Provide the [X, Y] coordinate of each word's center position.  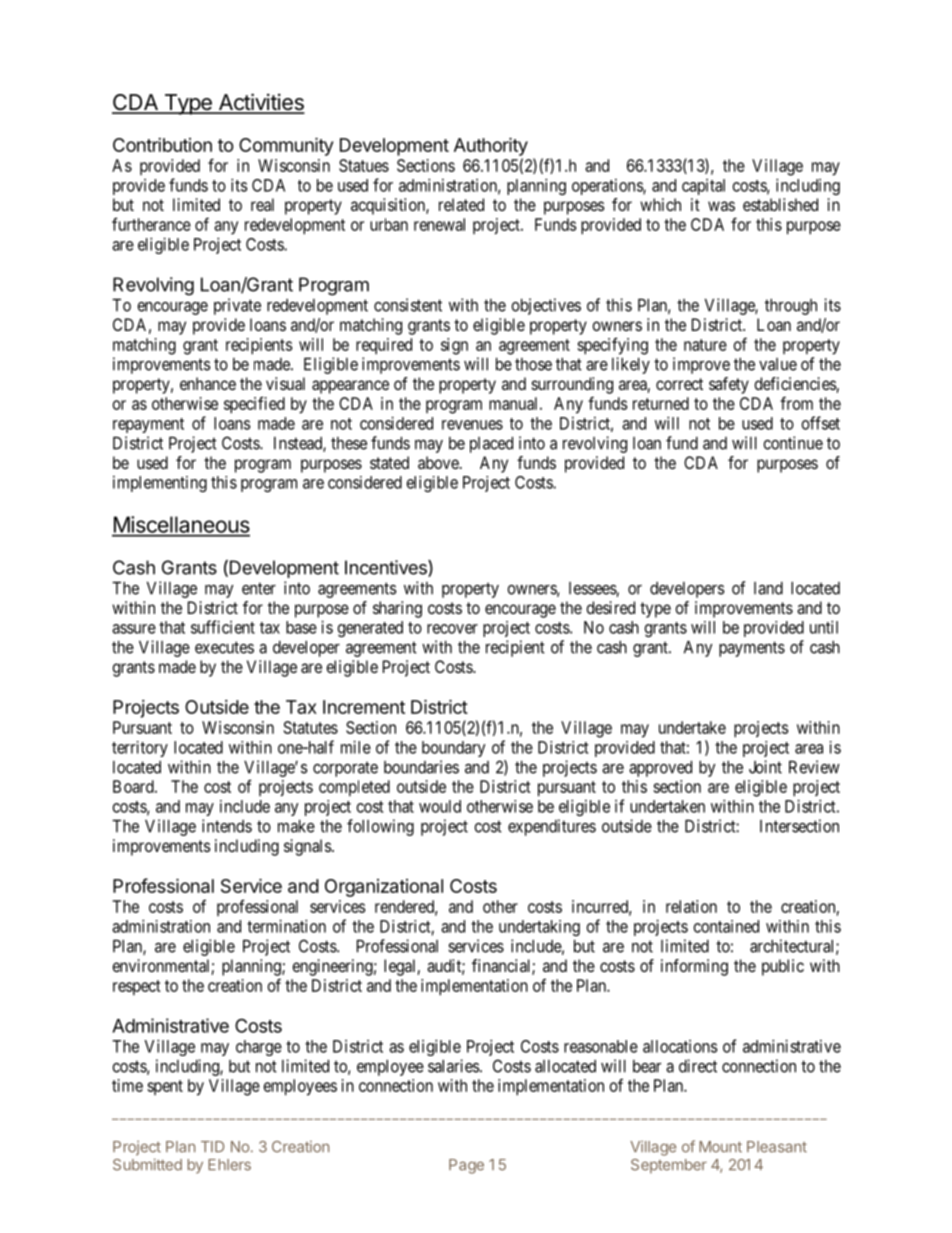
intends [227, 826]
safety [729, 385]
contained [726, 926]
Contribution [162, 145]
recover [452, 629]
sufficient [223, 627]
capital [703, 187]
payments [752, 649]
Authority [491, 146]
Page [466, 1166]
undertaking [539, 928]
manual [515, 403]
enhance [208, 383]
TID [212, 1146]
